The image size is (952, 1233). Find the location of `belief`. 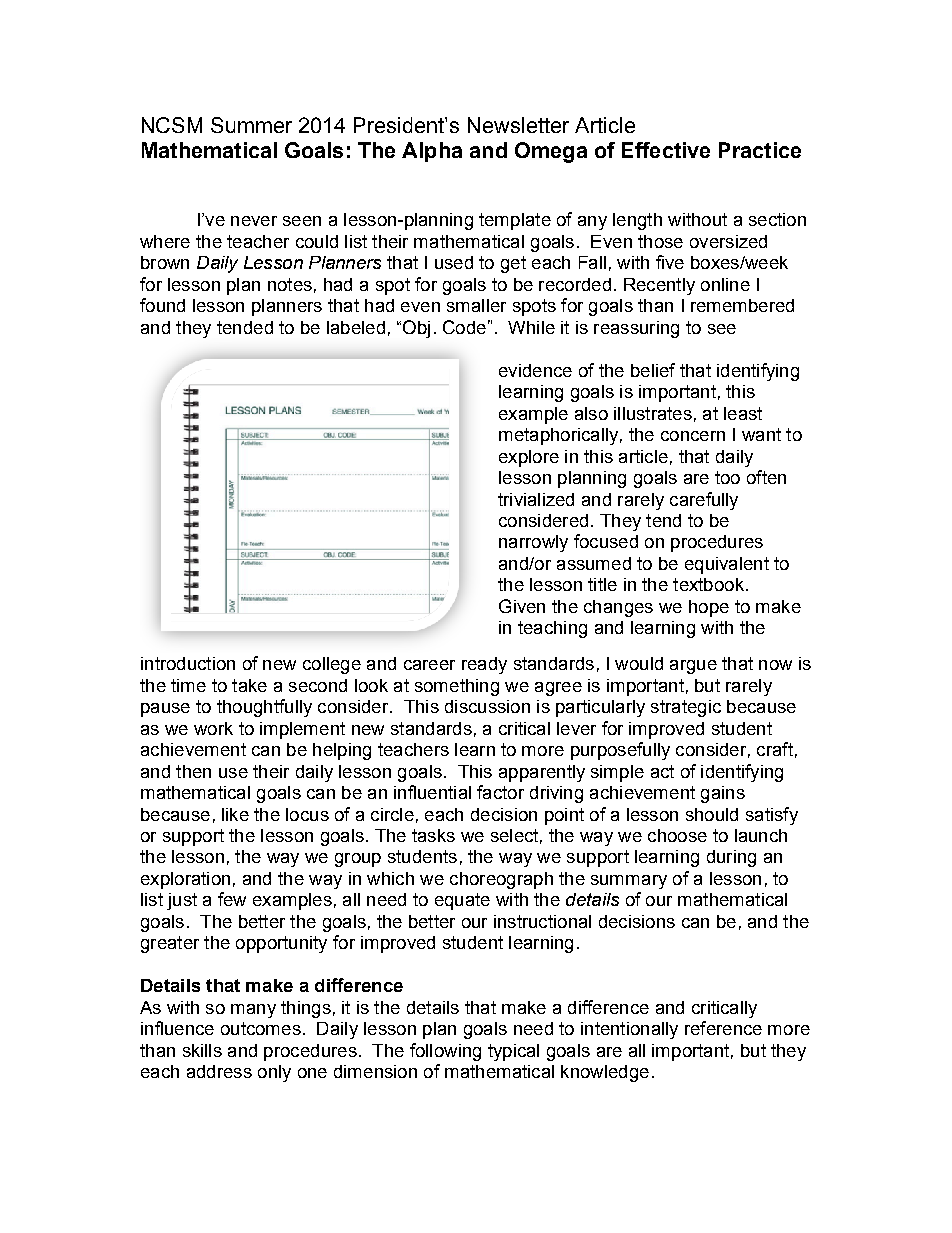

belief is located at coordinates (653, 370).
